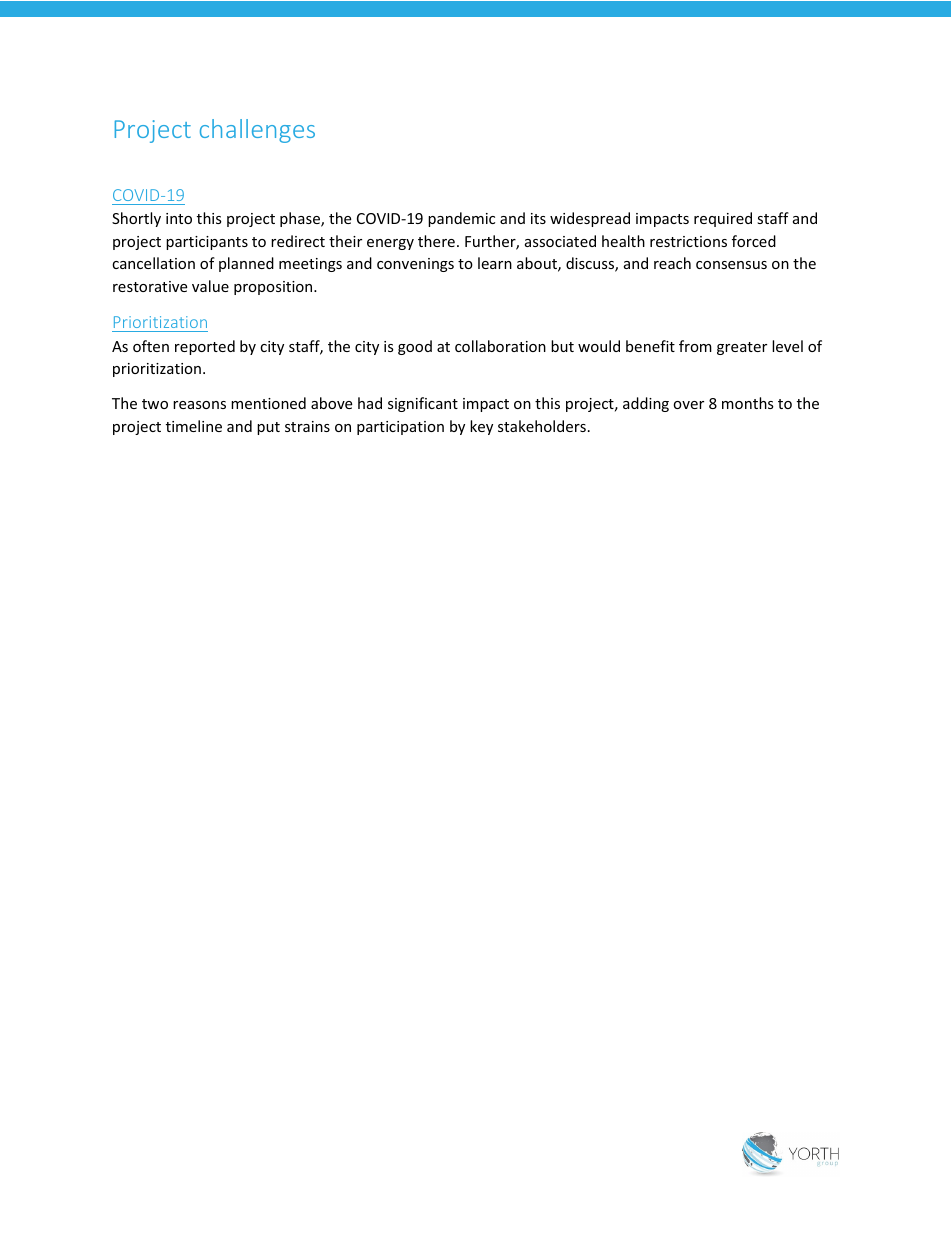 Image resolution: width=952 pixels, height=1233 pixels. Describe the element at coordinates (461, 219) in the screenshot. I see `pandemic` at that location.
